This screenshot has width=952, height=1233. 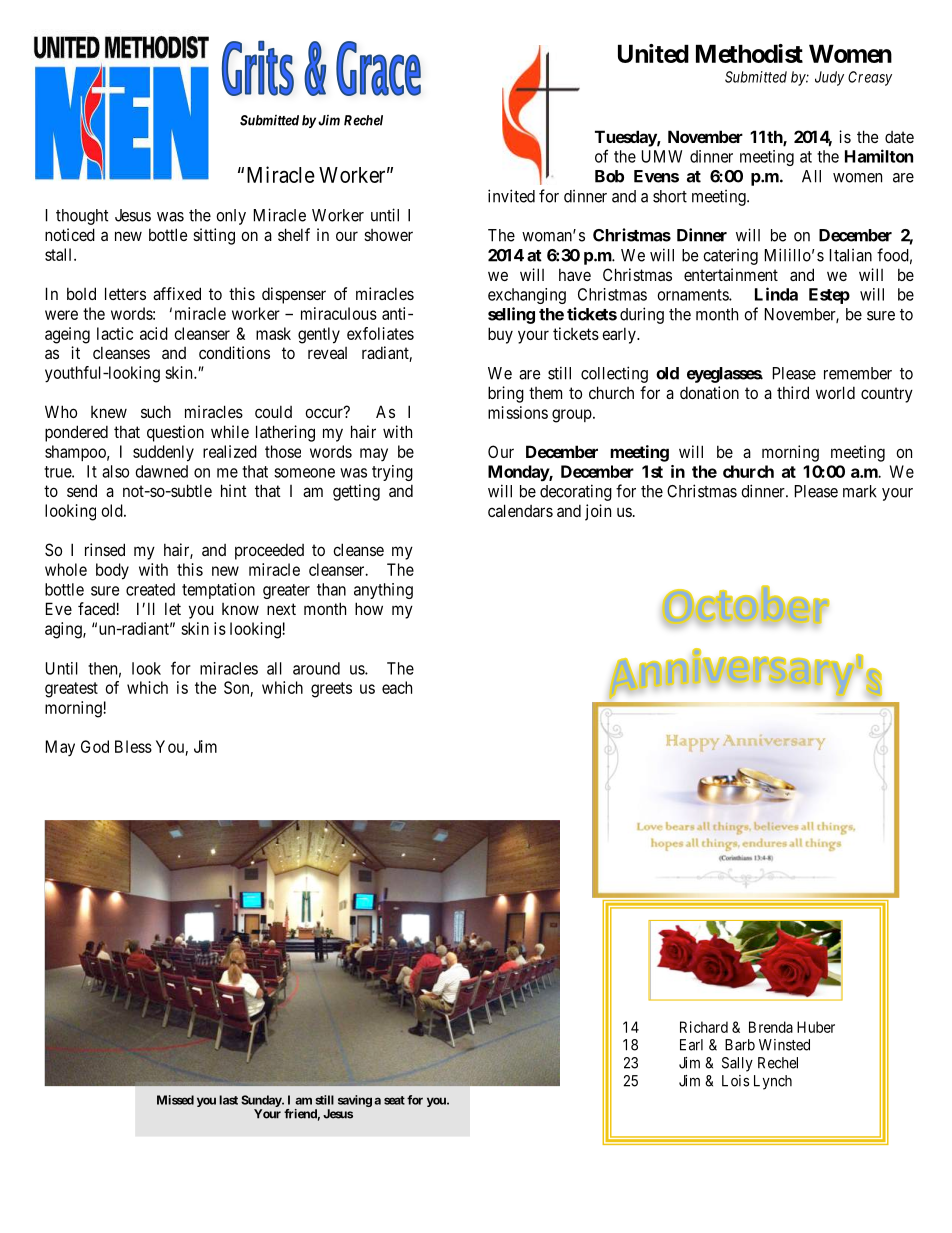 What do you see at coordinates (511, 196) in the screenshot?
I see `invited` at bounding box center [511, 196].
